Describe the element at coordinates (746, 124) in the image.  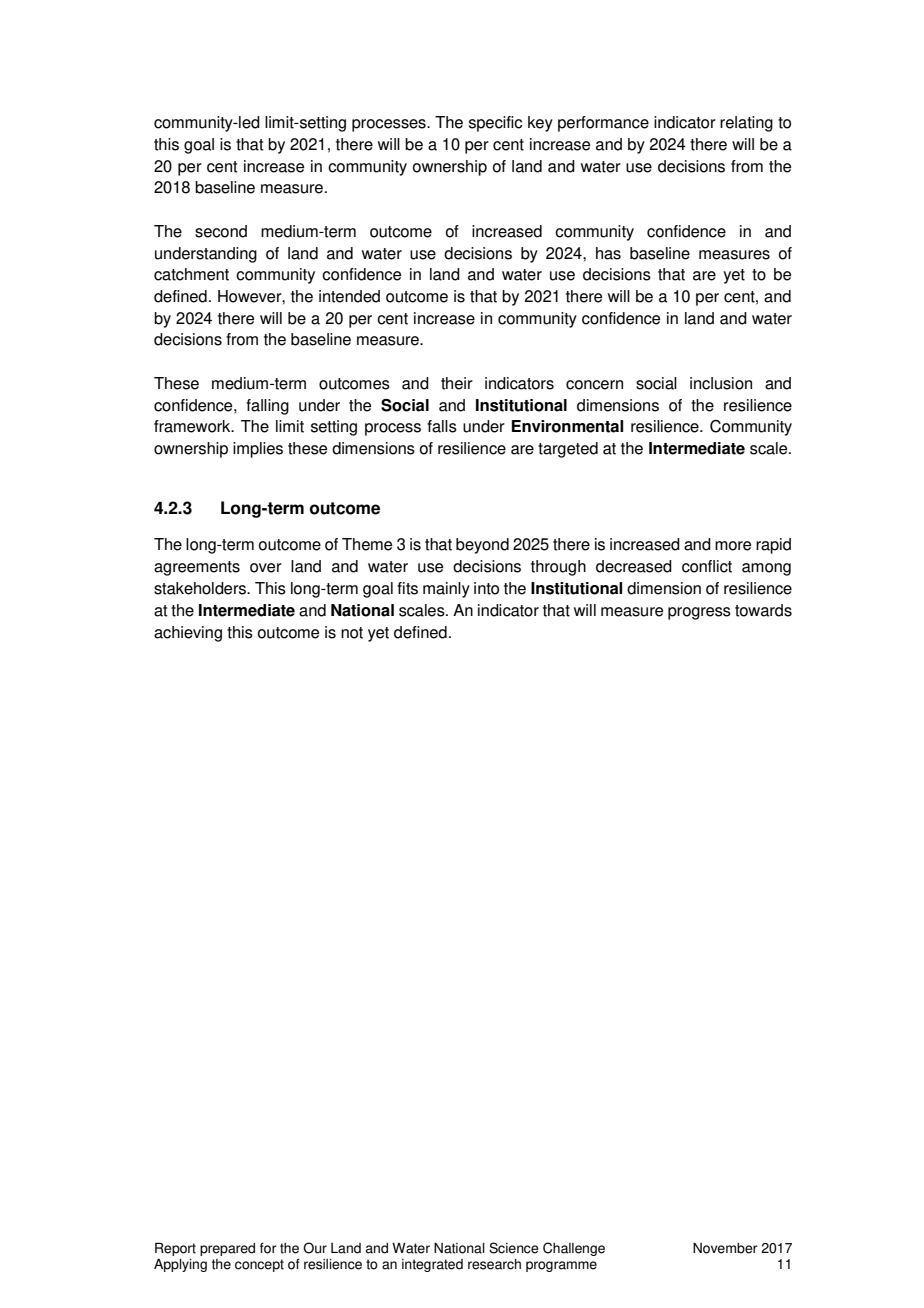
I see `relating` at that location.
